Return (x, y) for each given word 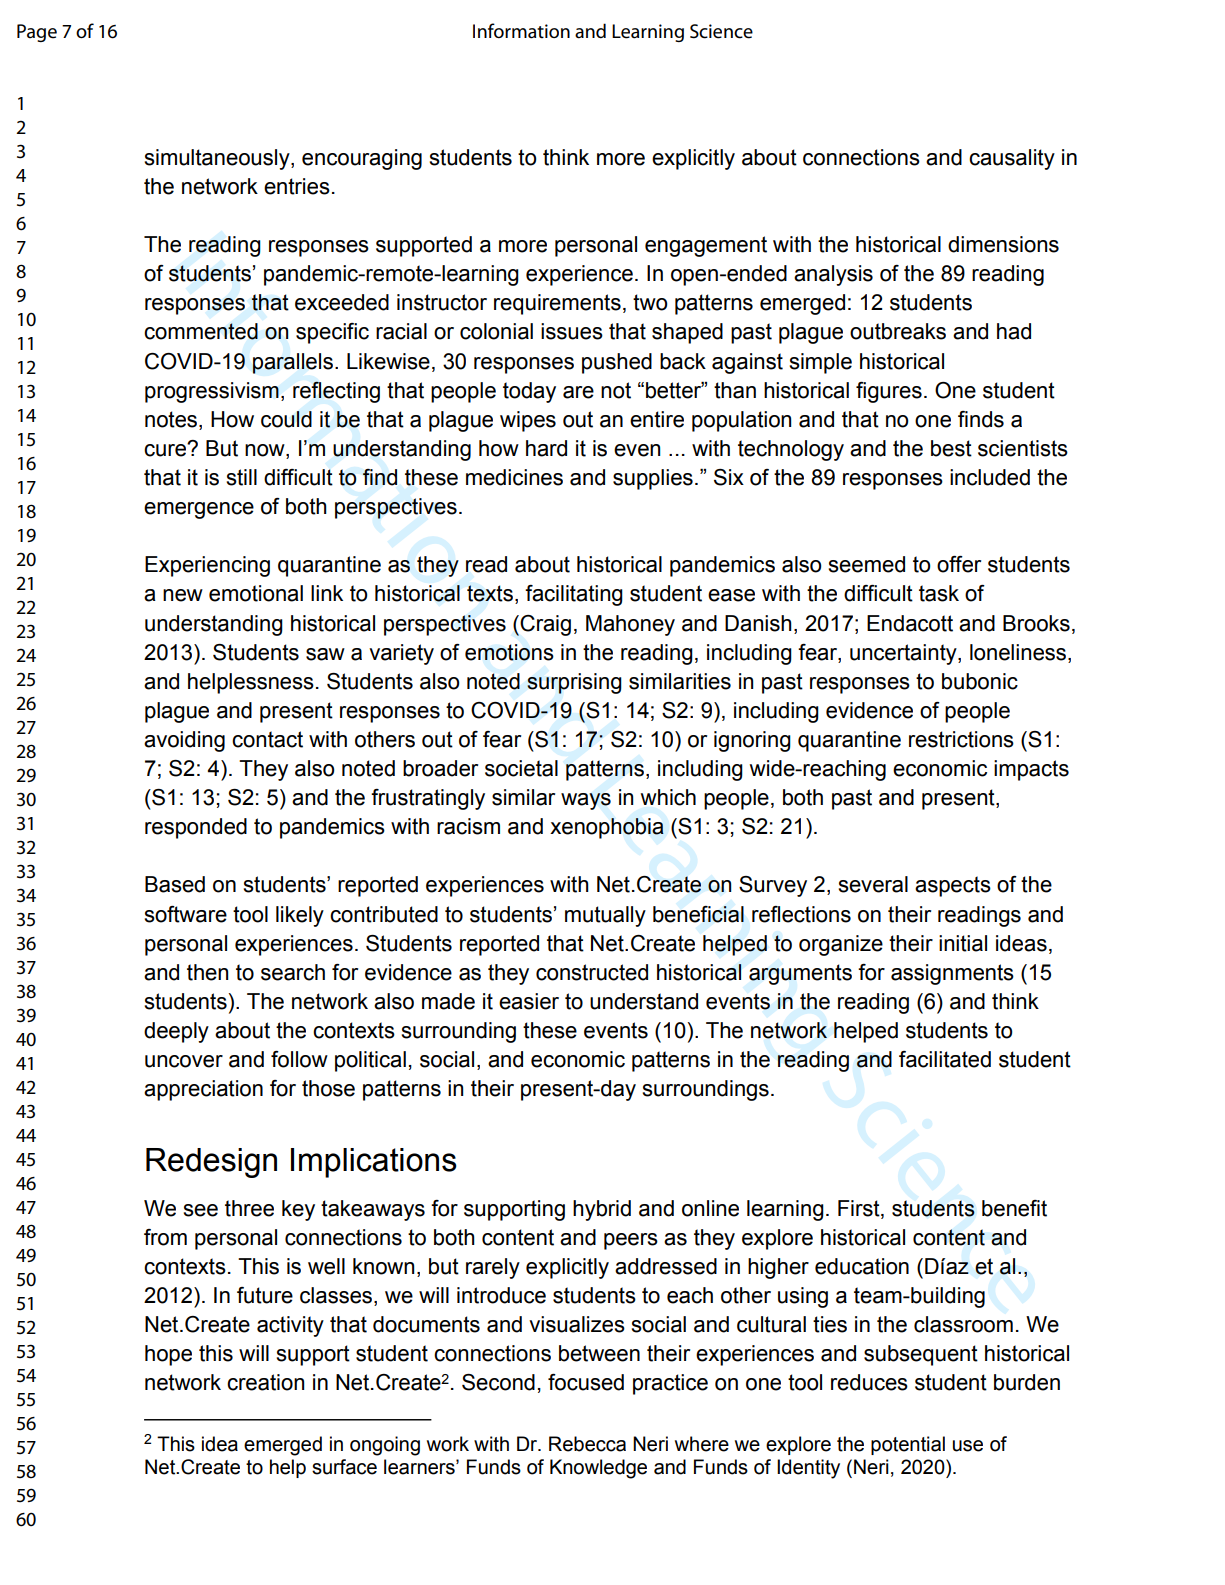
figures (889, 392)
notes (172, 419)
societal (521, 768)
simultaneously (218, 159)
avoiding (184, 741)
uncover (184, 1061)
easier (529, 1001)
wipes (528, 421)
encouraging (362, 159)
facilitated (945, 1059)
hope (168, 1355)
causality (1012, 159)
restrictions (961, 739)
